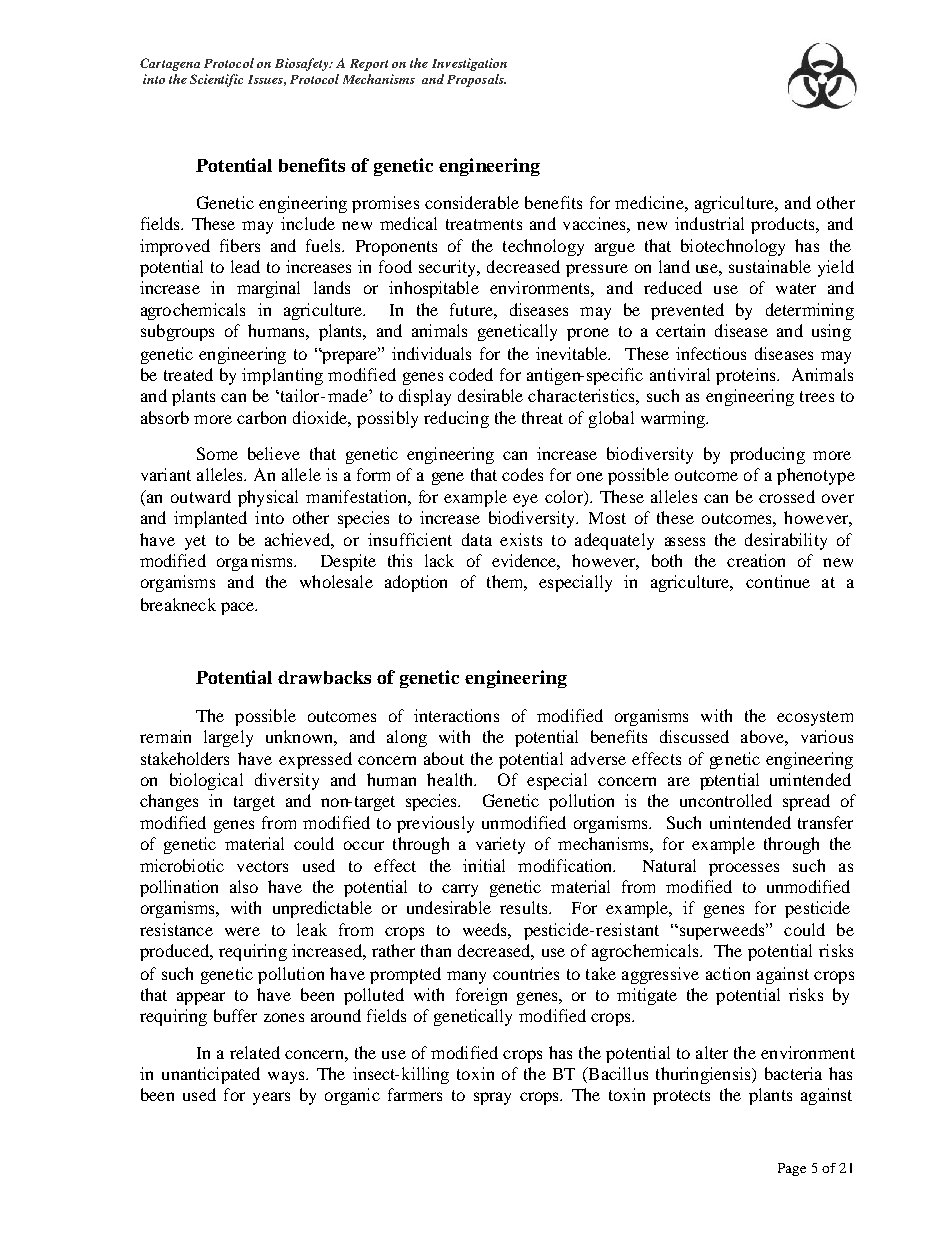 The height and width of the document is (1233, 952). Describe the element at coordinates (784, 225) in the document. I see `products` at that location.
